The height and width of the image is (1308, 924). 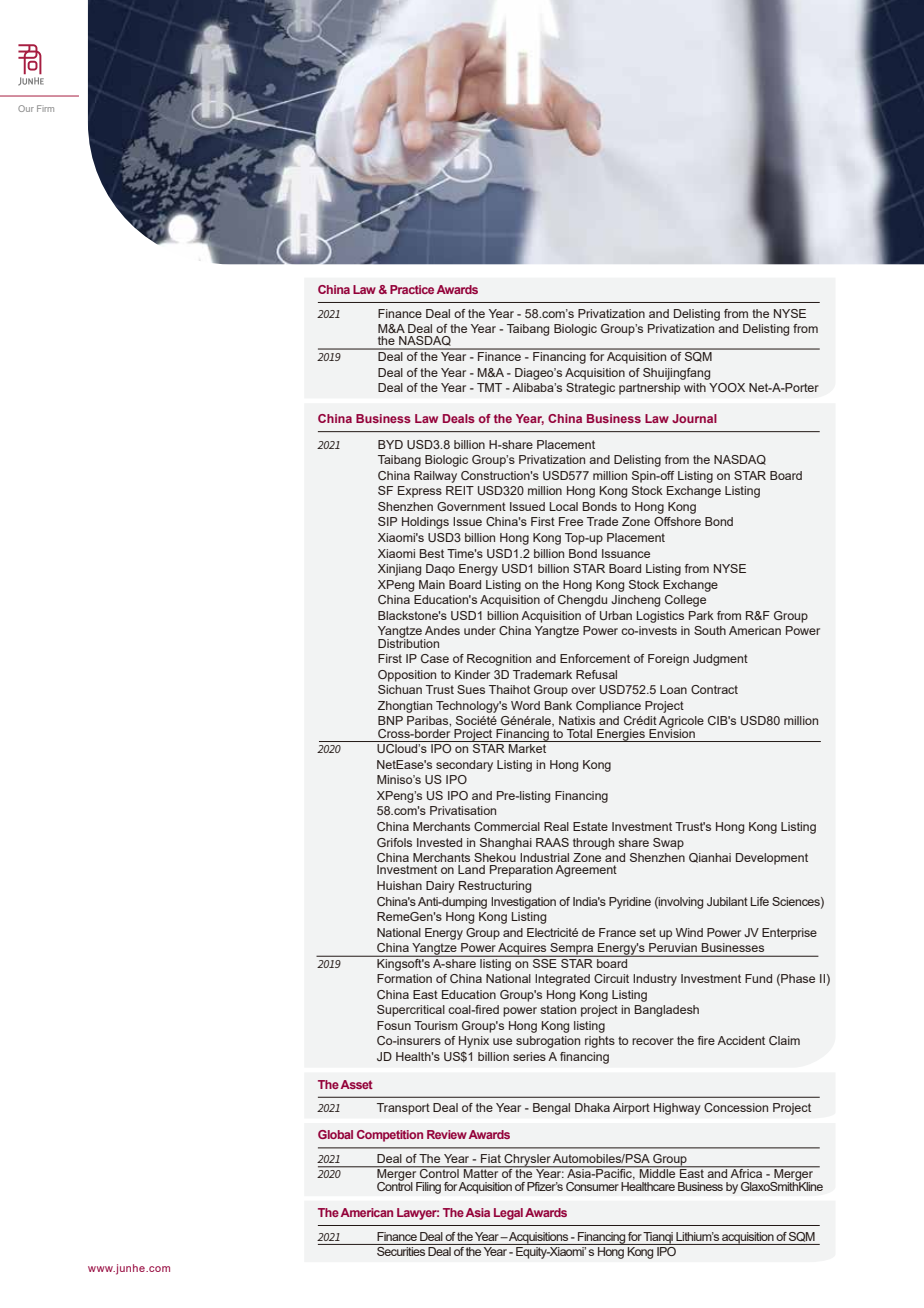 I want to click on Invested, so click(x=439, y=842).
